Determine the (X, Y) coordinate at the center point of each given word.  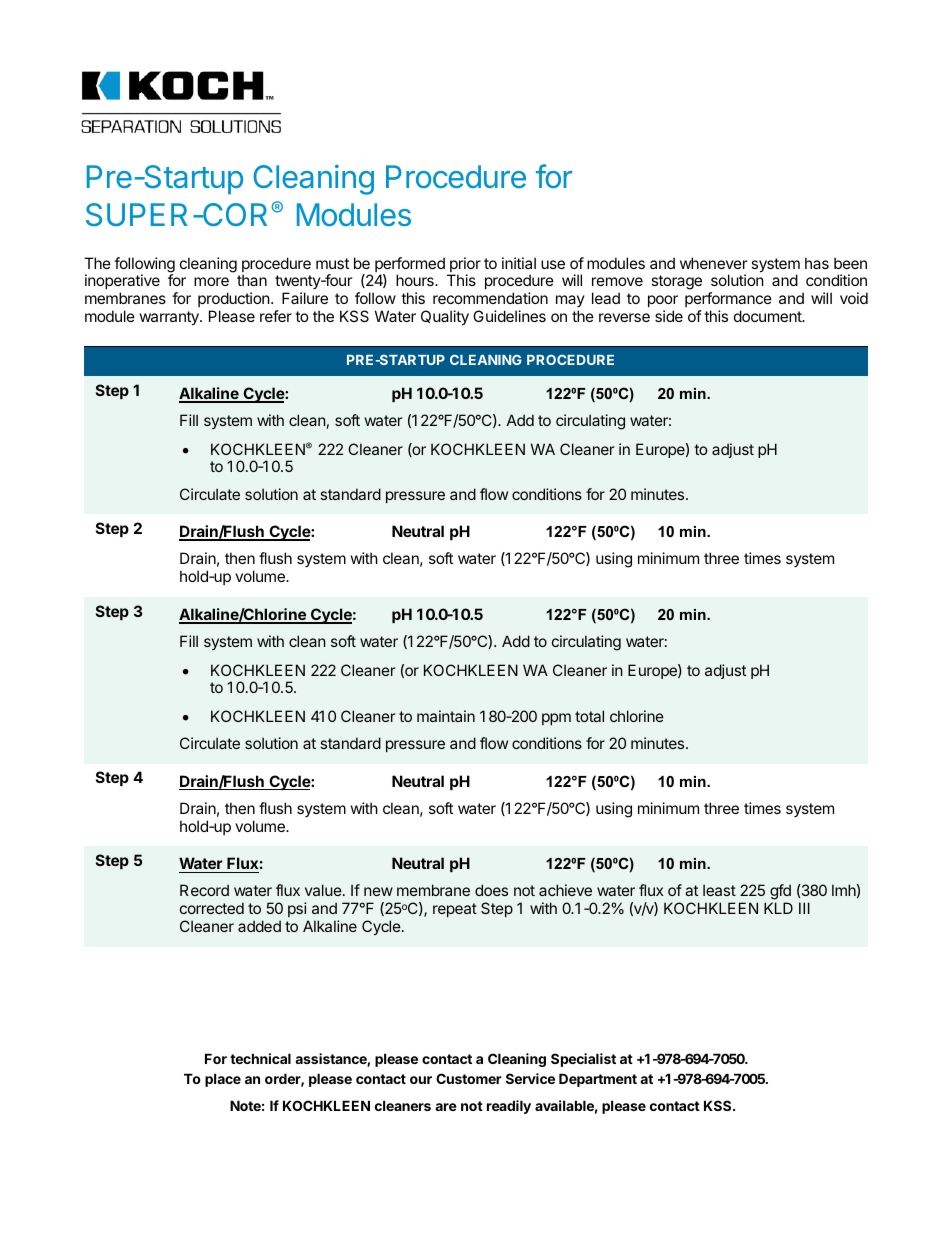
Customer (469, 1078)
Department (598, 1080)
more (211, 281)
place (223, 1080)
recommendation (490, 298)
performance (728, 301)
